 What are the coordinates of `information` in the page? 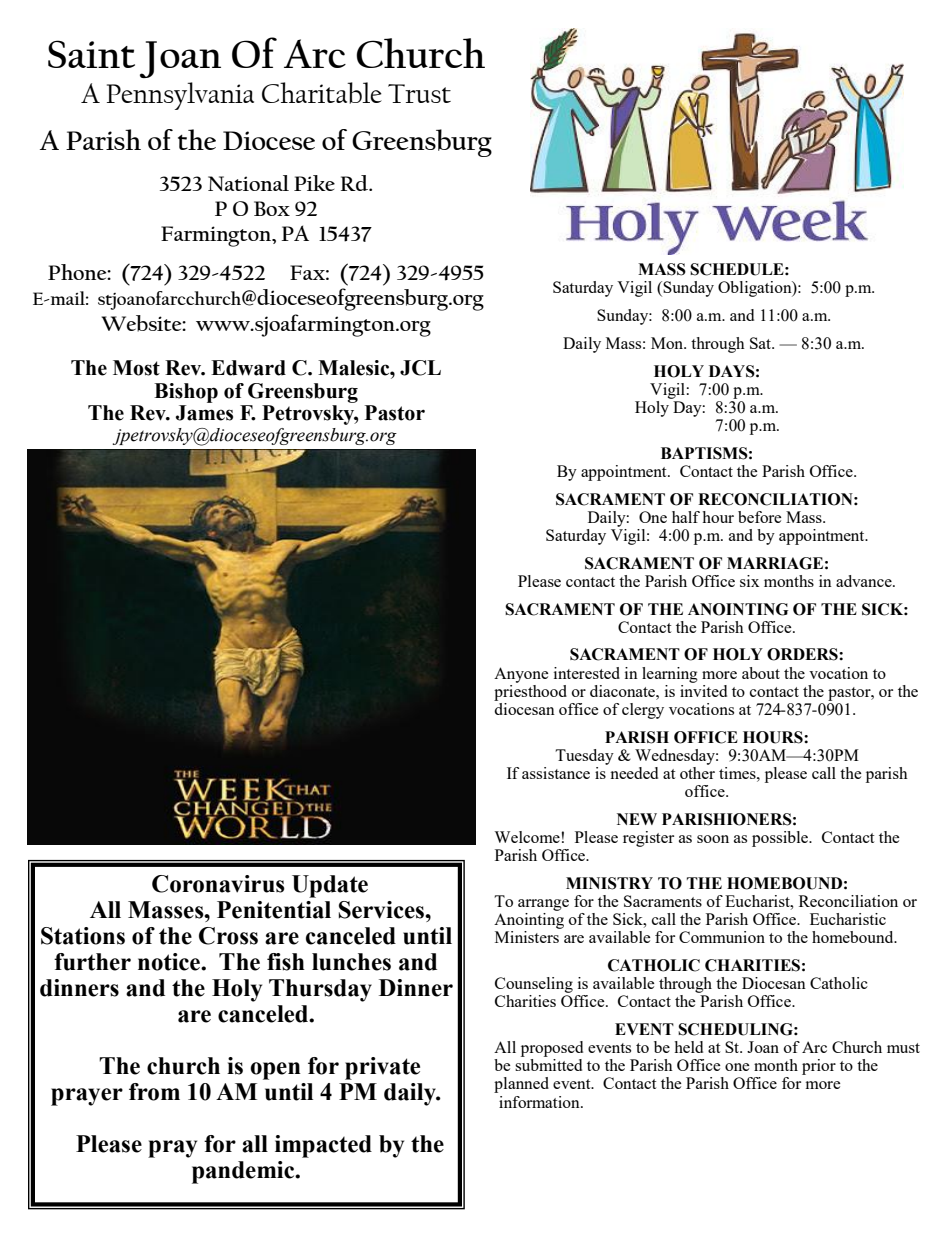 It's located at (540, 1102).
